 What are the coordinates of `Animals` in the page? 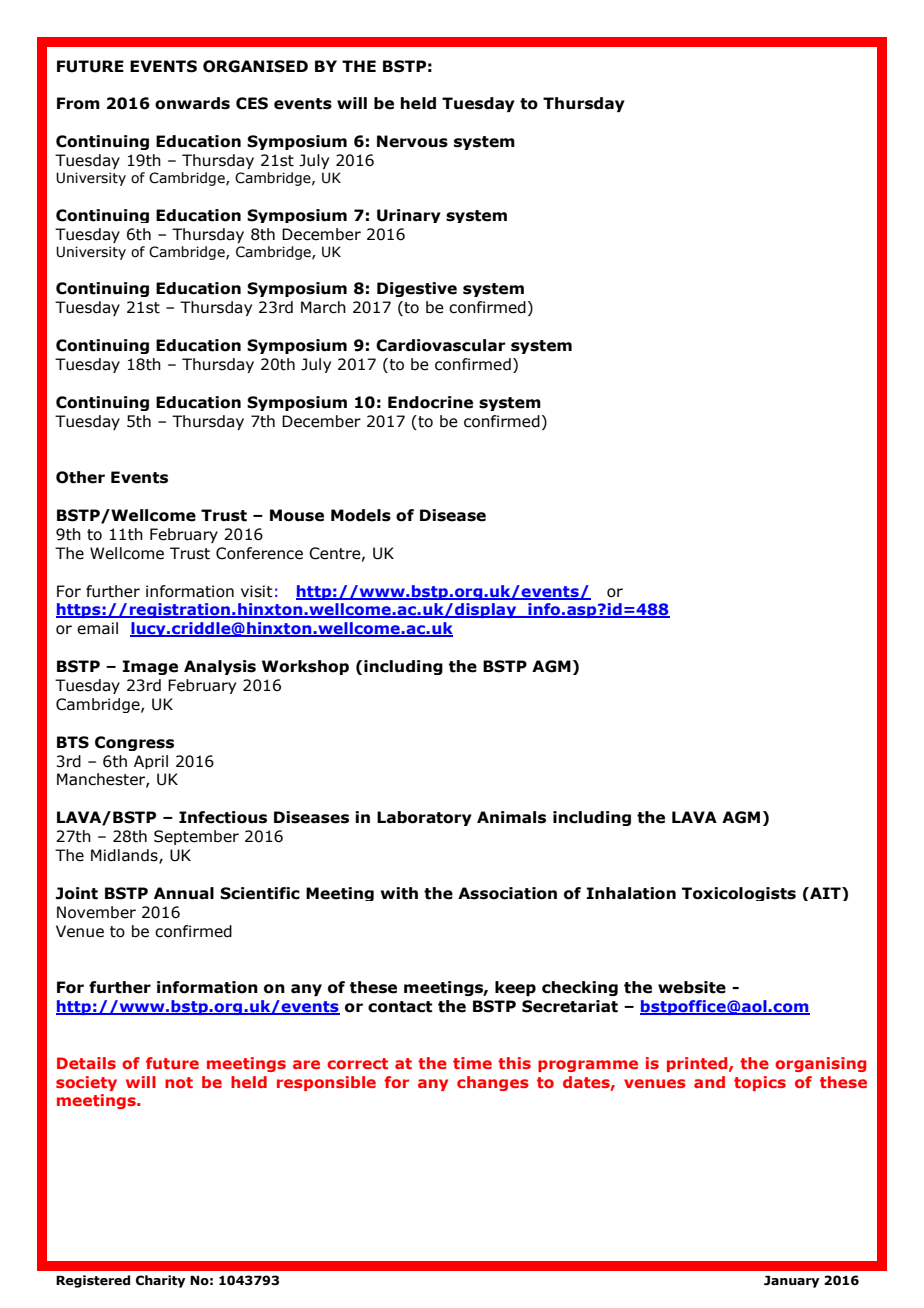 It's located at (511, 817).
